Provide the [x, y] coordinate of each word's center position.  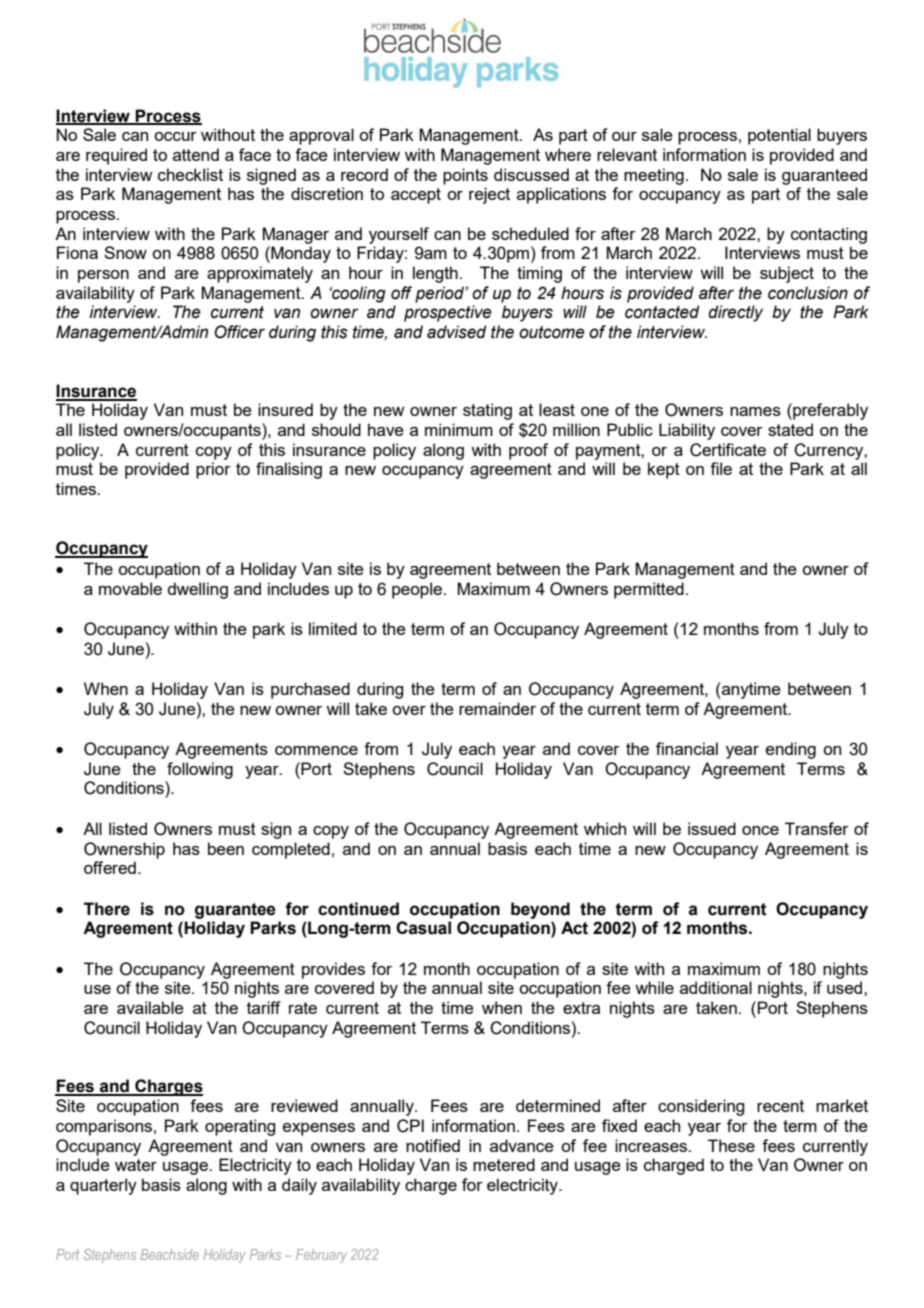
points [465, 176]
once [760, 830]
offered [110, 867]
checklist [190, 174]
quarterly [103, 1186]
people [417, 590]
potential [779, 136]
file [721, 468]
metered [504, 1164]
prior [213, 470]
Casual [423, 928]
